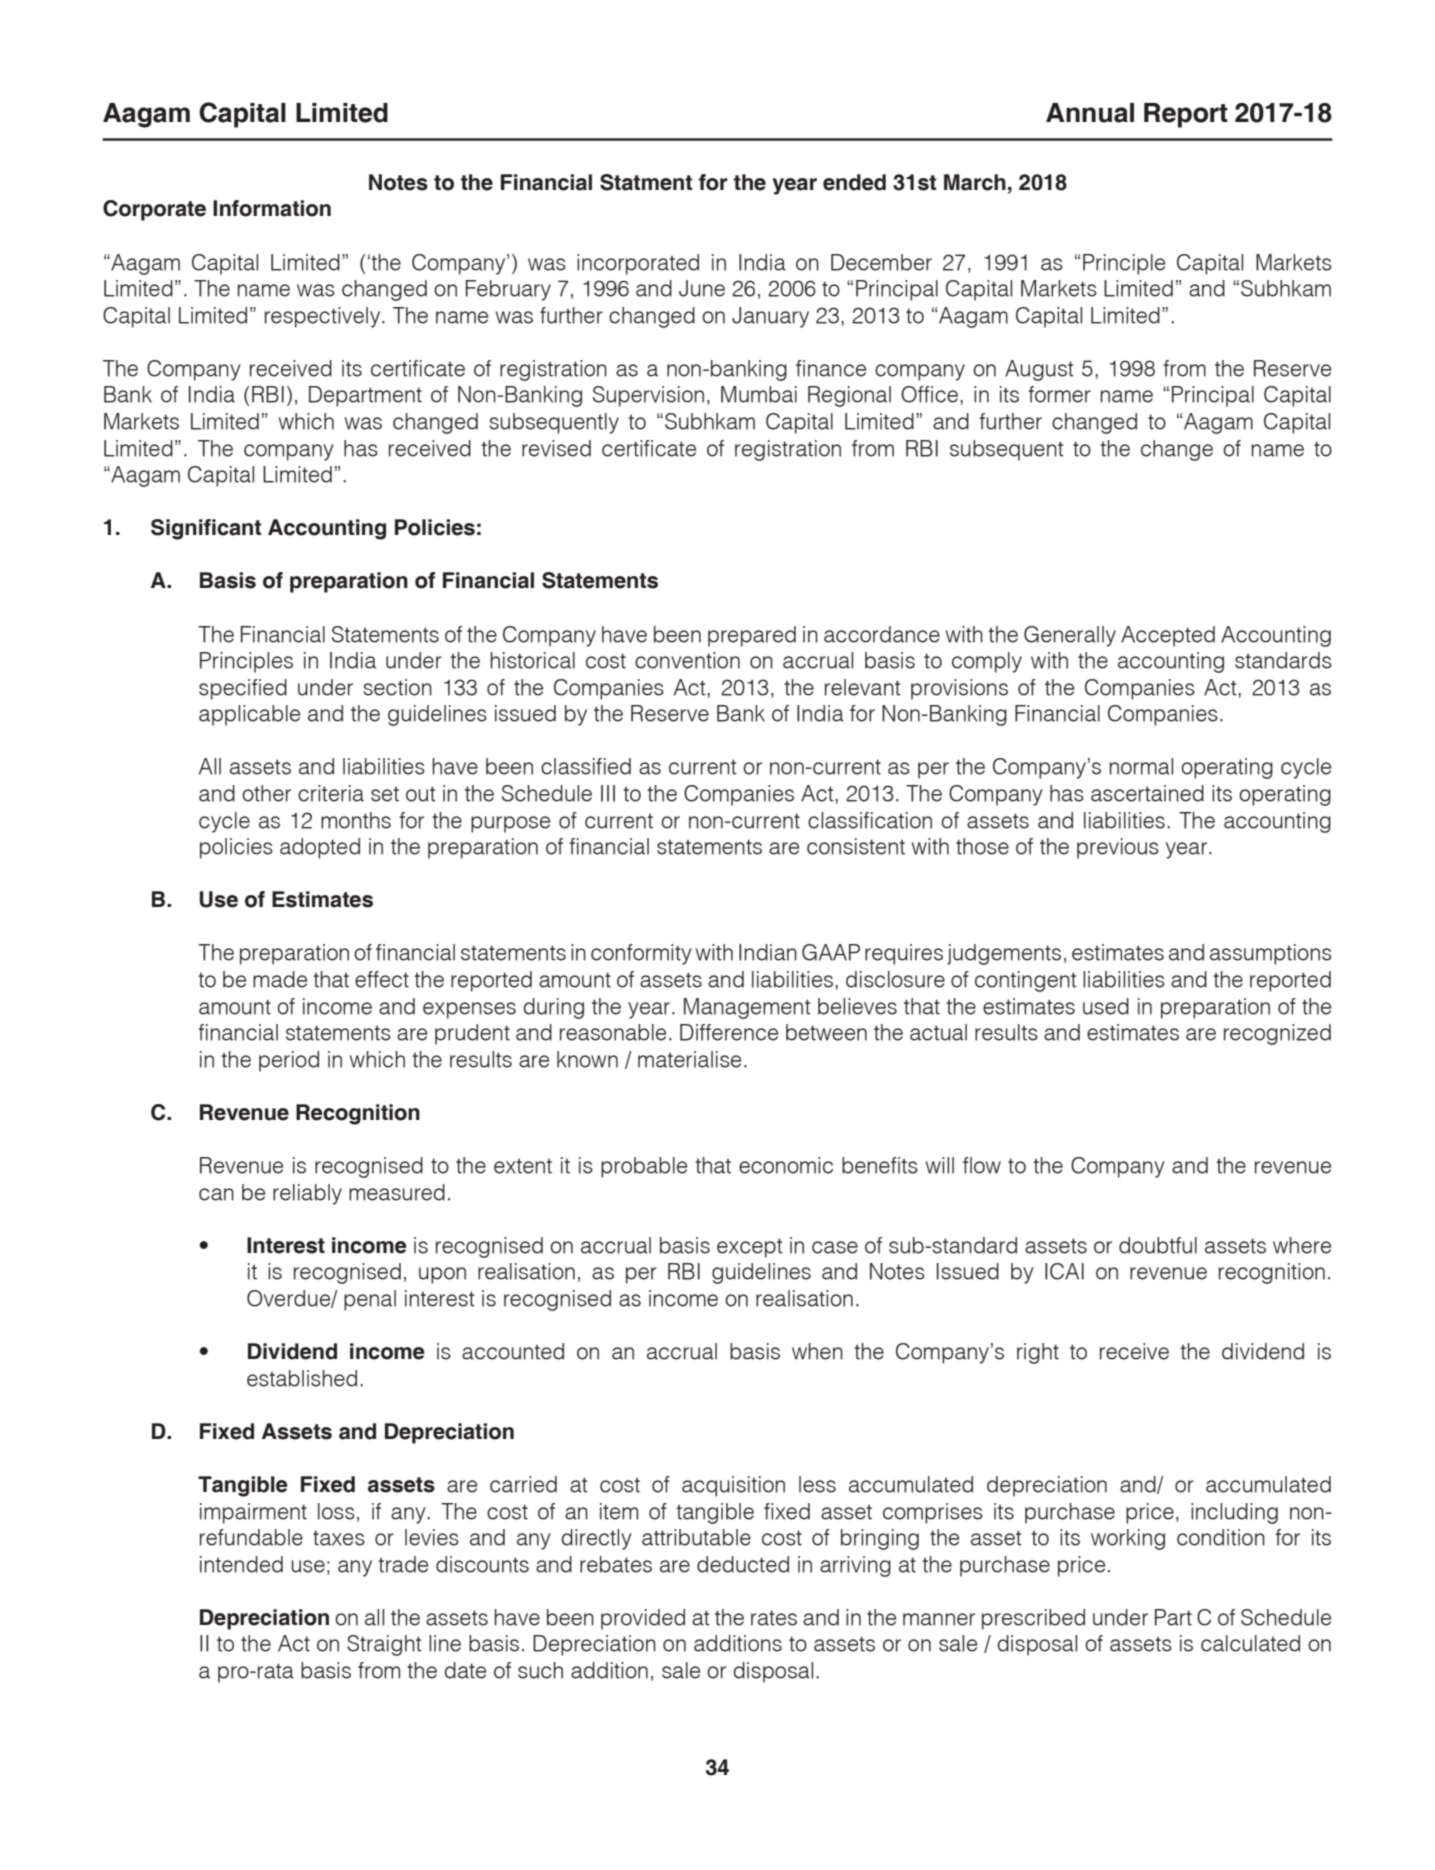 The image size is (1435, 1870). Describe the element at coordinates (272, 208) in the image. I see `Information` at that location.
